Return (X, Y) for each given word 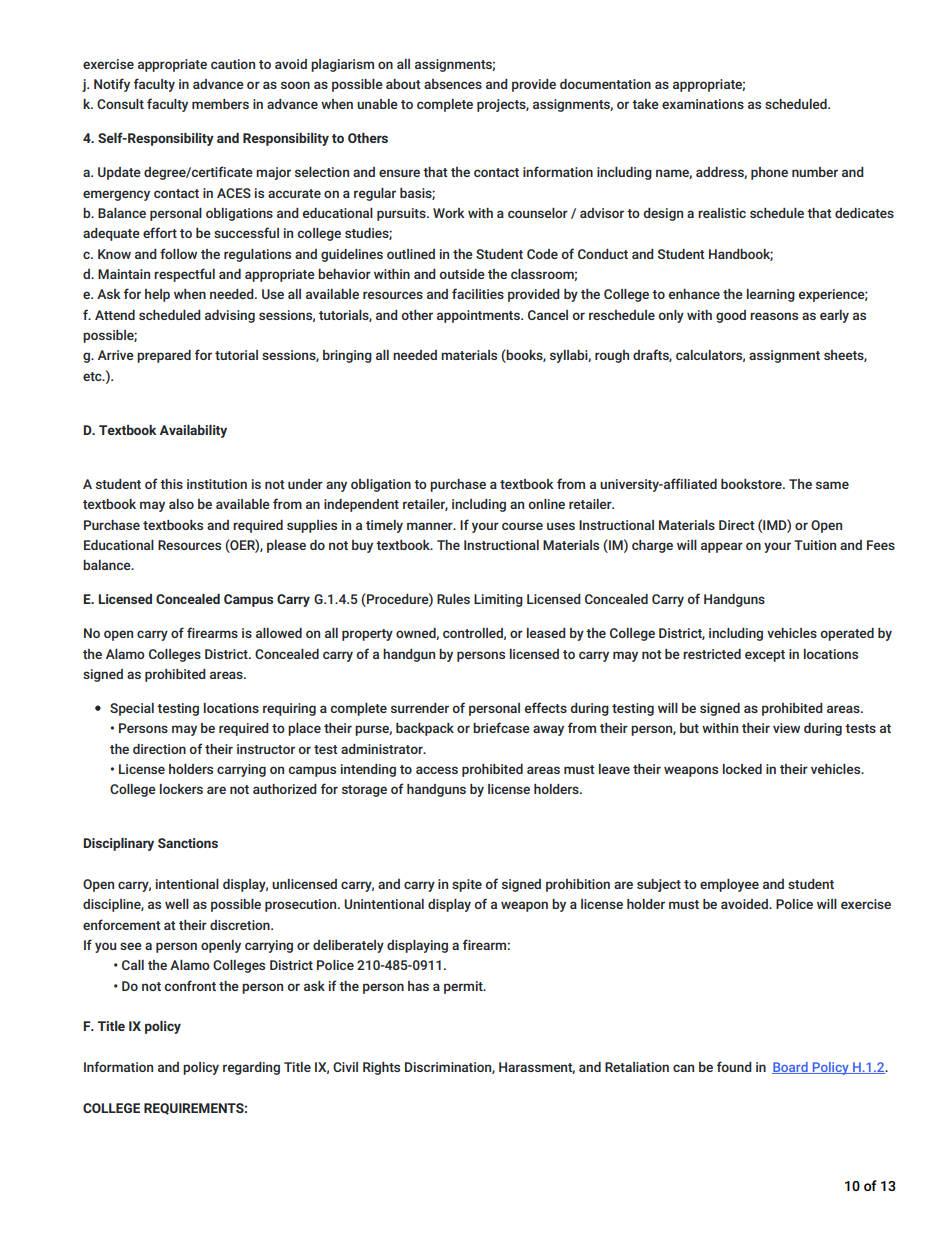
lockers (181, 789)
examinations (703, 104)
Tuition (815, 545)
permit (464, 987)
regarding (251, 1068)
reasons (774, 316)
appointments (479, 316)
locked (742, 769)
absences (453, 84)
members (220, 104)
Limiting (498, 600)
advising (230, 316)
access (437, 770)
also (181, 504)
